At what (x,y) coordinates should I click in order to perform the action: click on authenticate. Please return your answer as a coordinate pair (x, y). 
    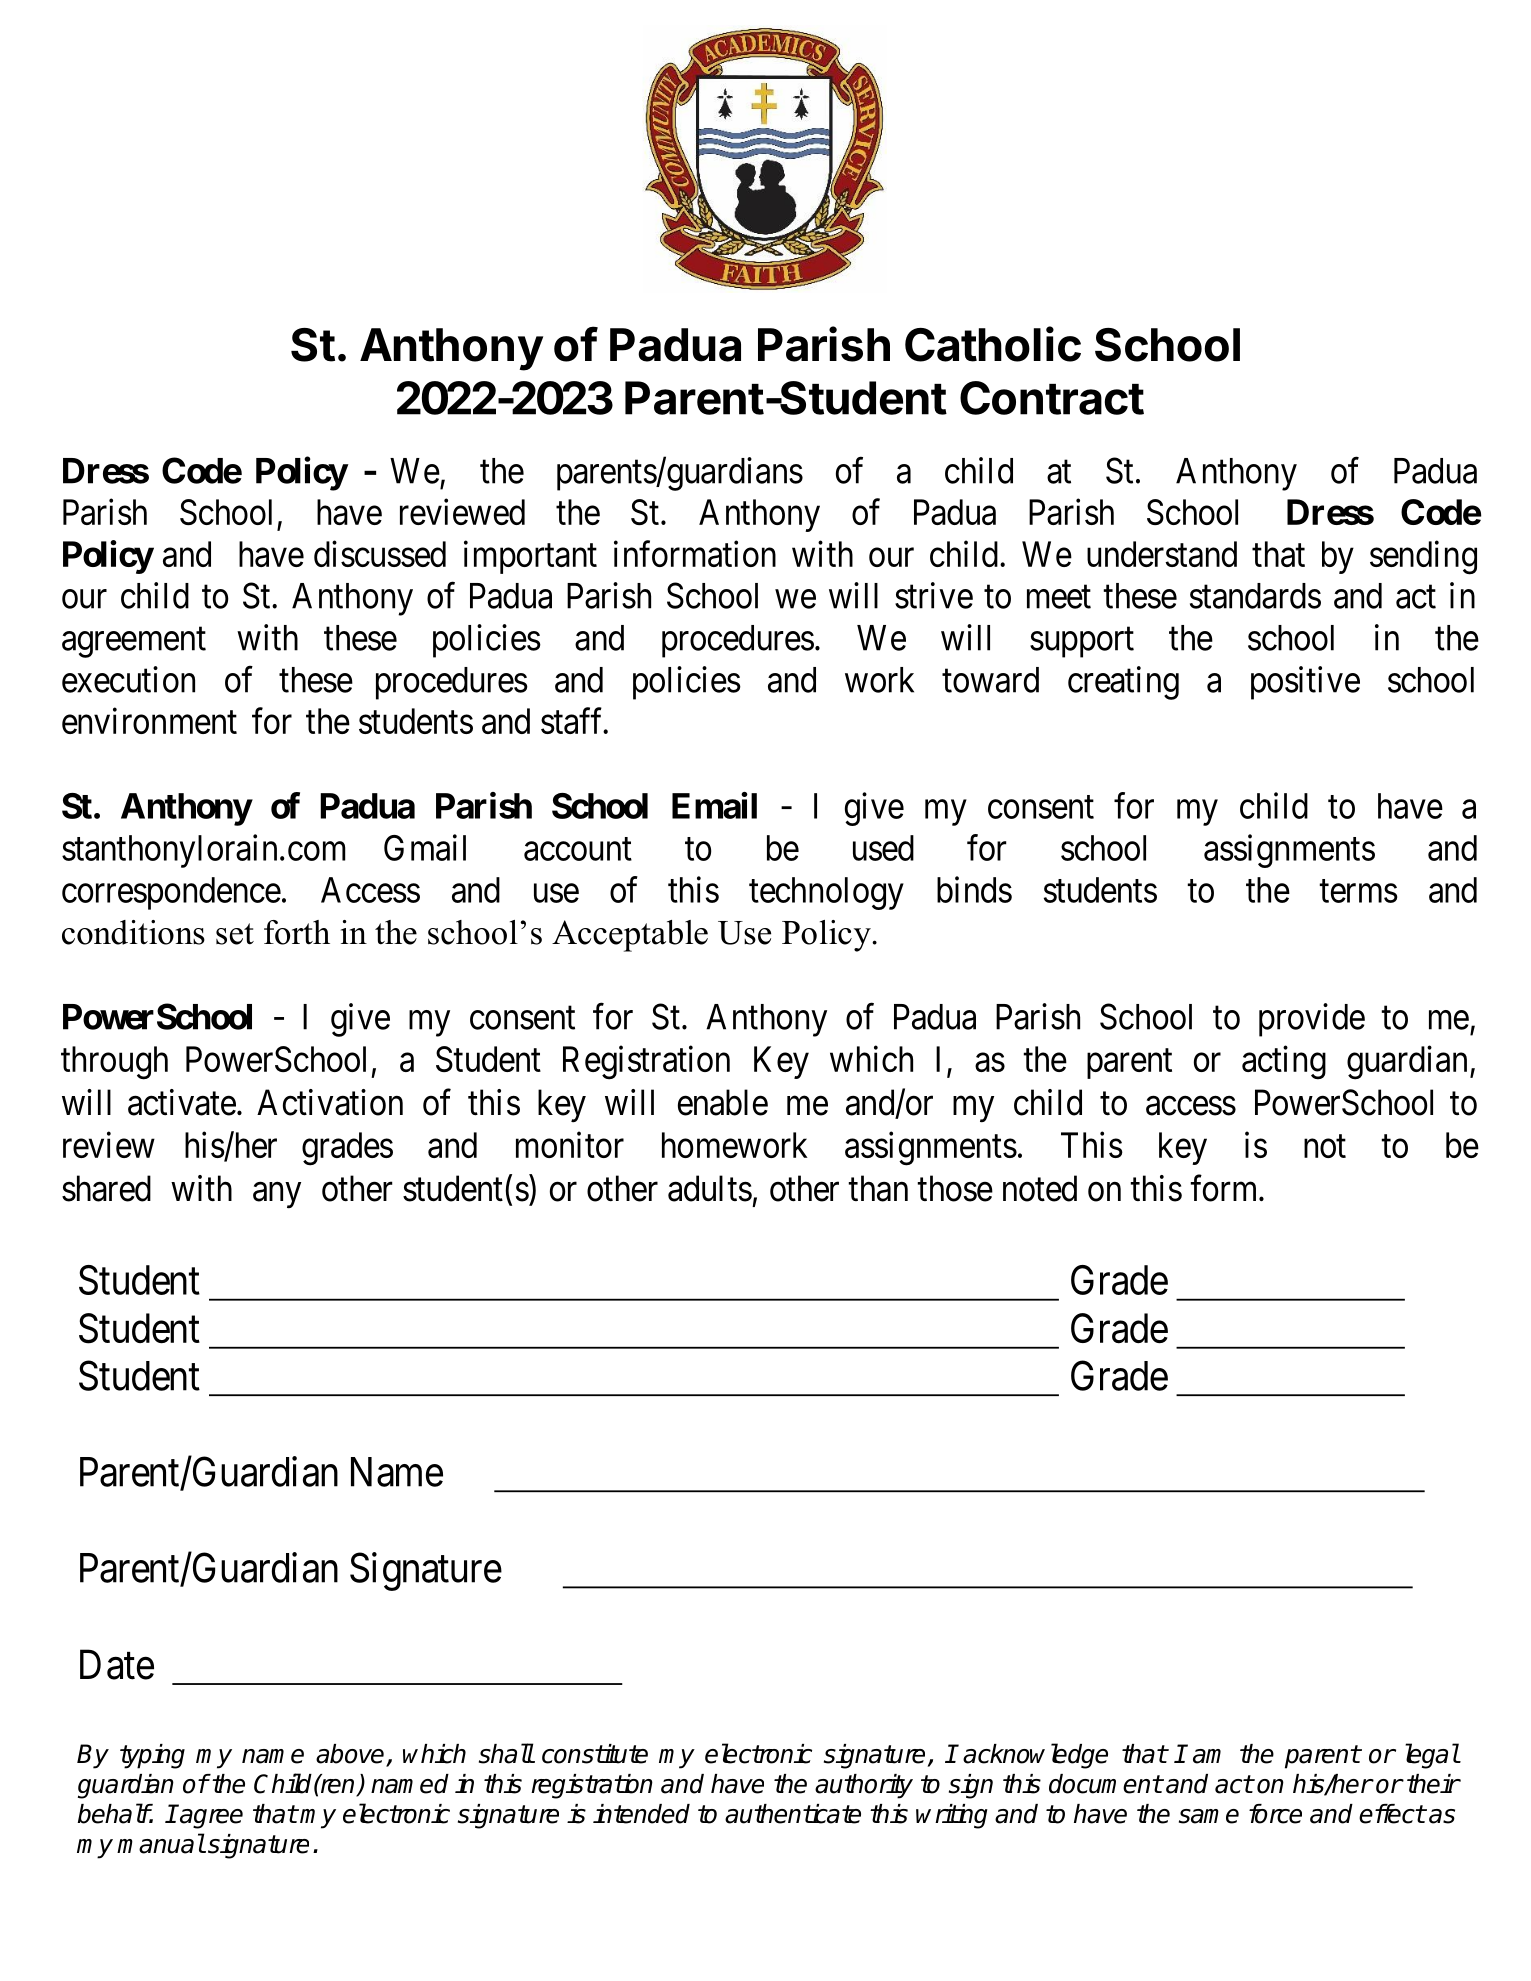
    Looking at the image, I should click on (793, 1814).
